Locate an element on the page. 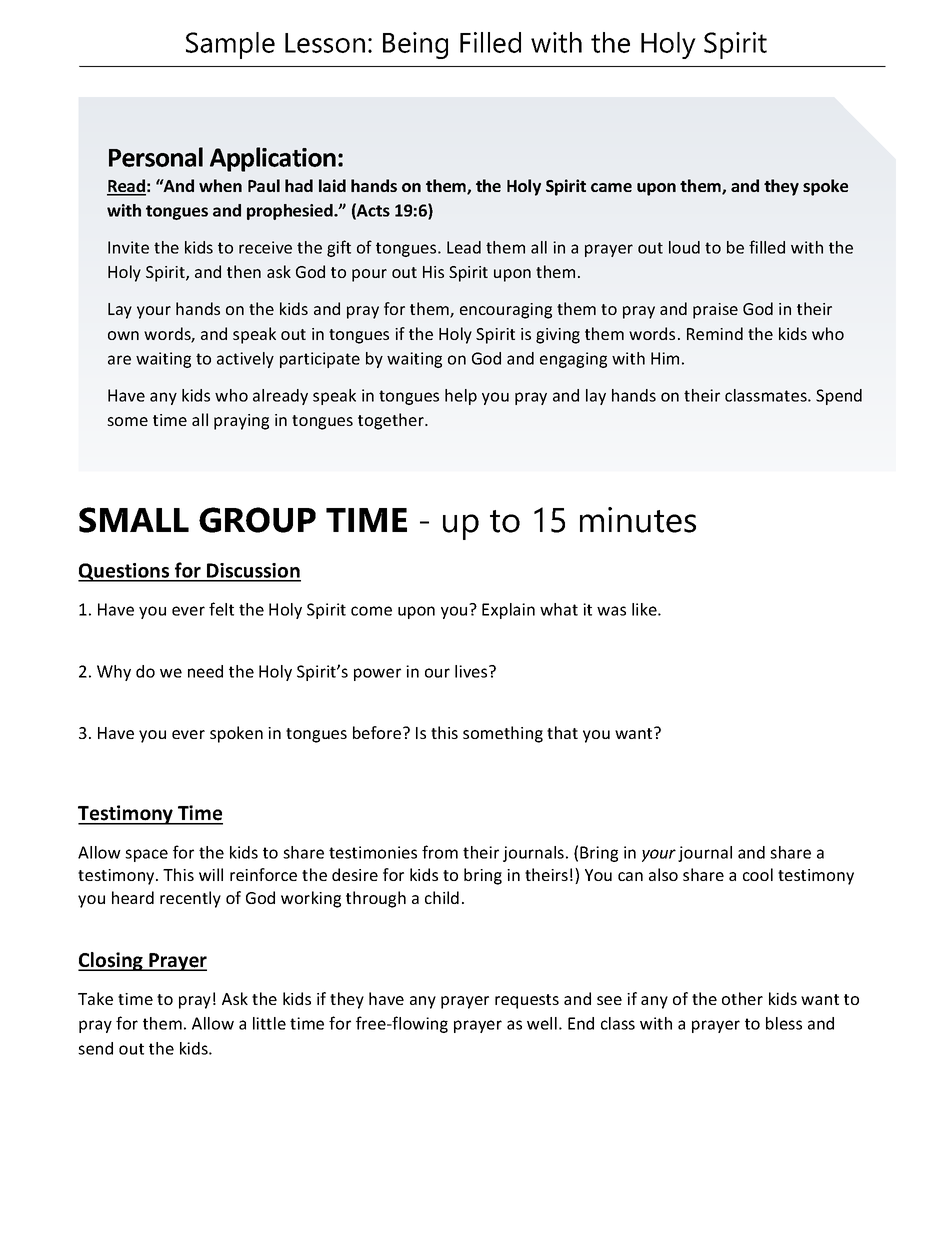 Image resolution: width=952 pixels, height=1233 pixels. little is located at coordinates (269, 1023).
